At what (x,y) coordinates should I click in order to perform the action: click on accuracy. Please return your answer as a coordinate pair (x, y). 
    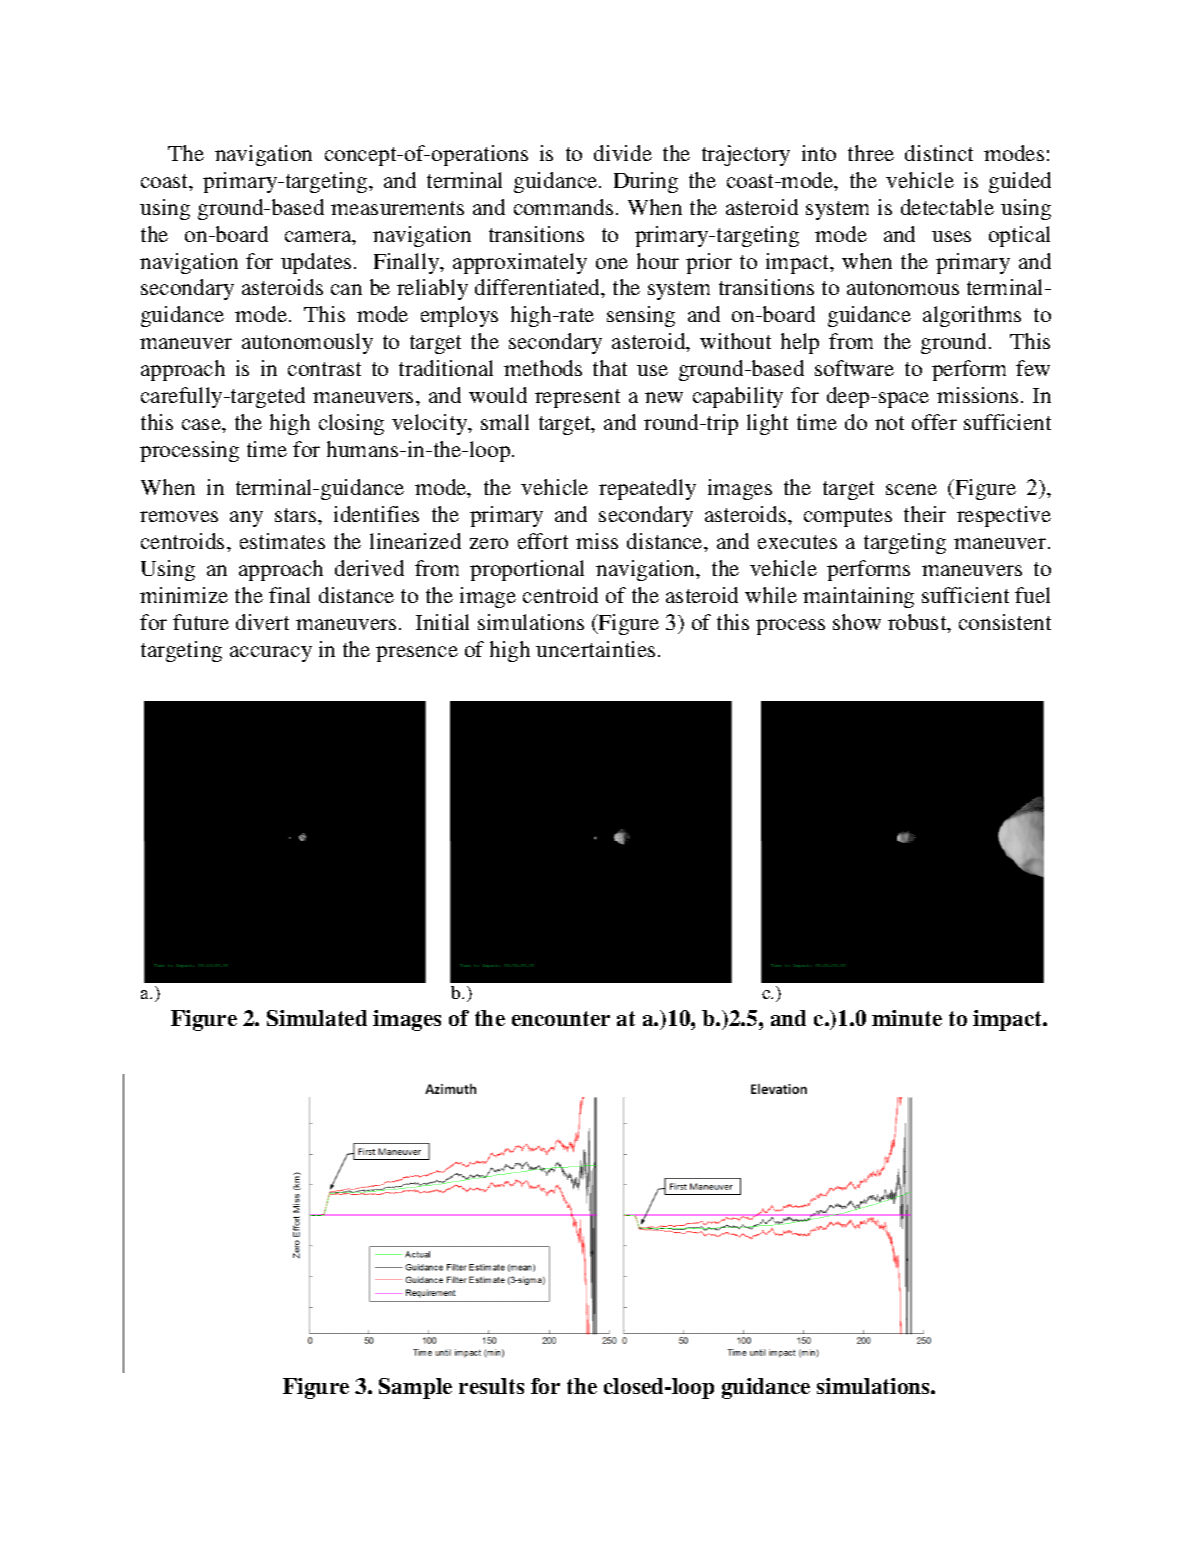
    Looking at the image, I should click on (271, 654).
